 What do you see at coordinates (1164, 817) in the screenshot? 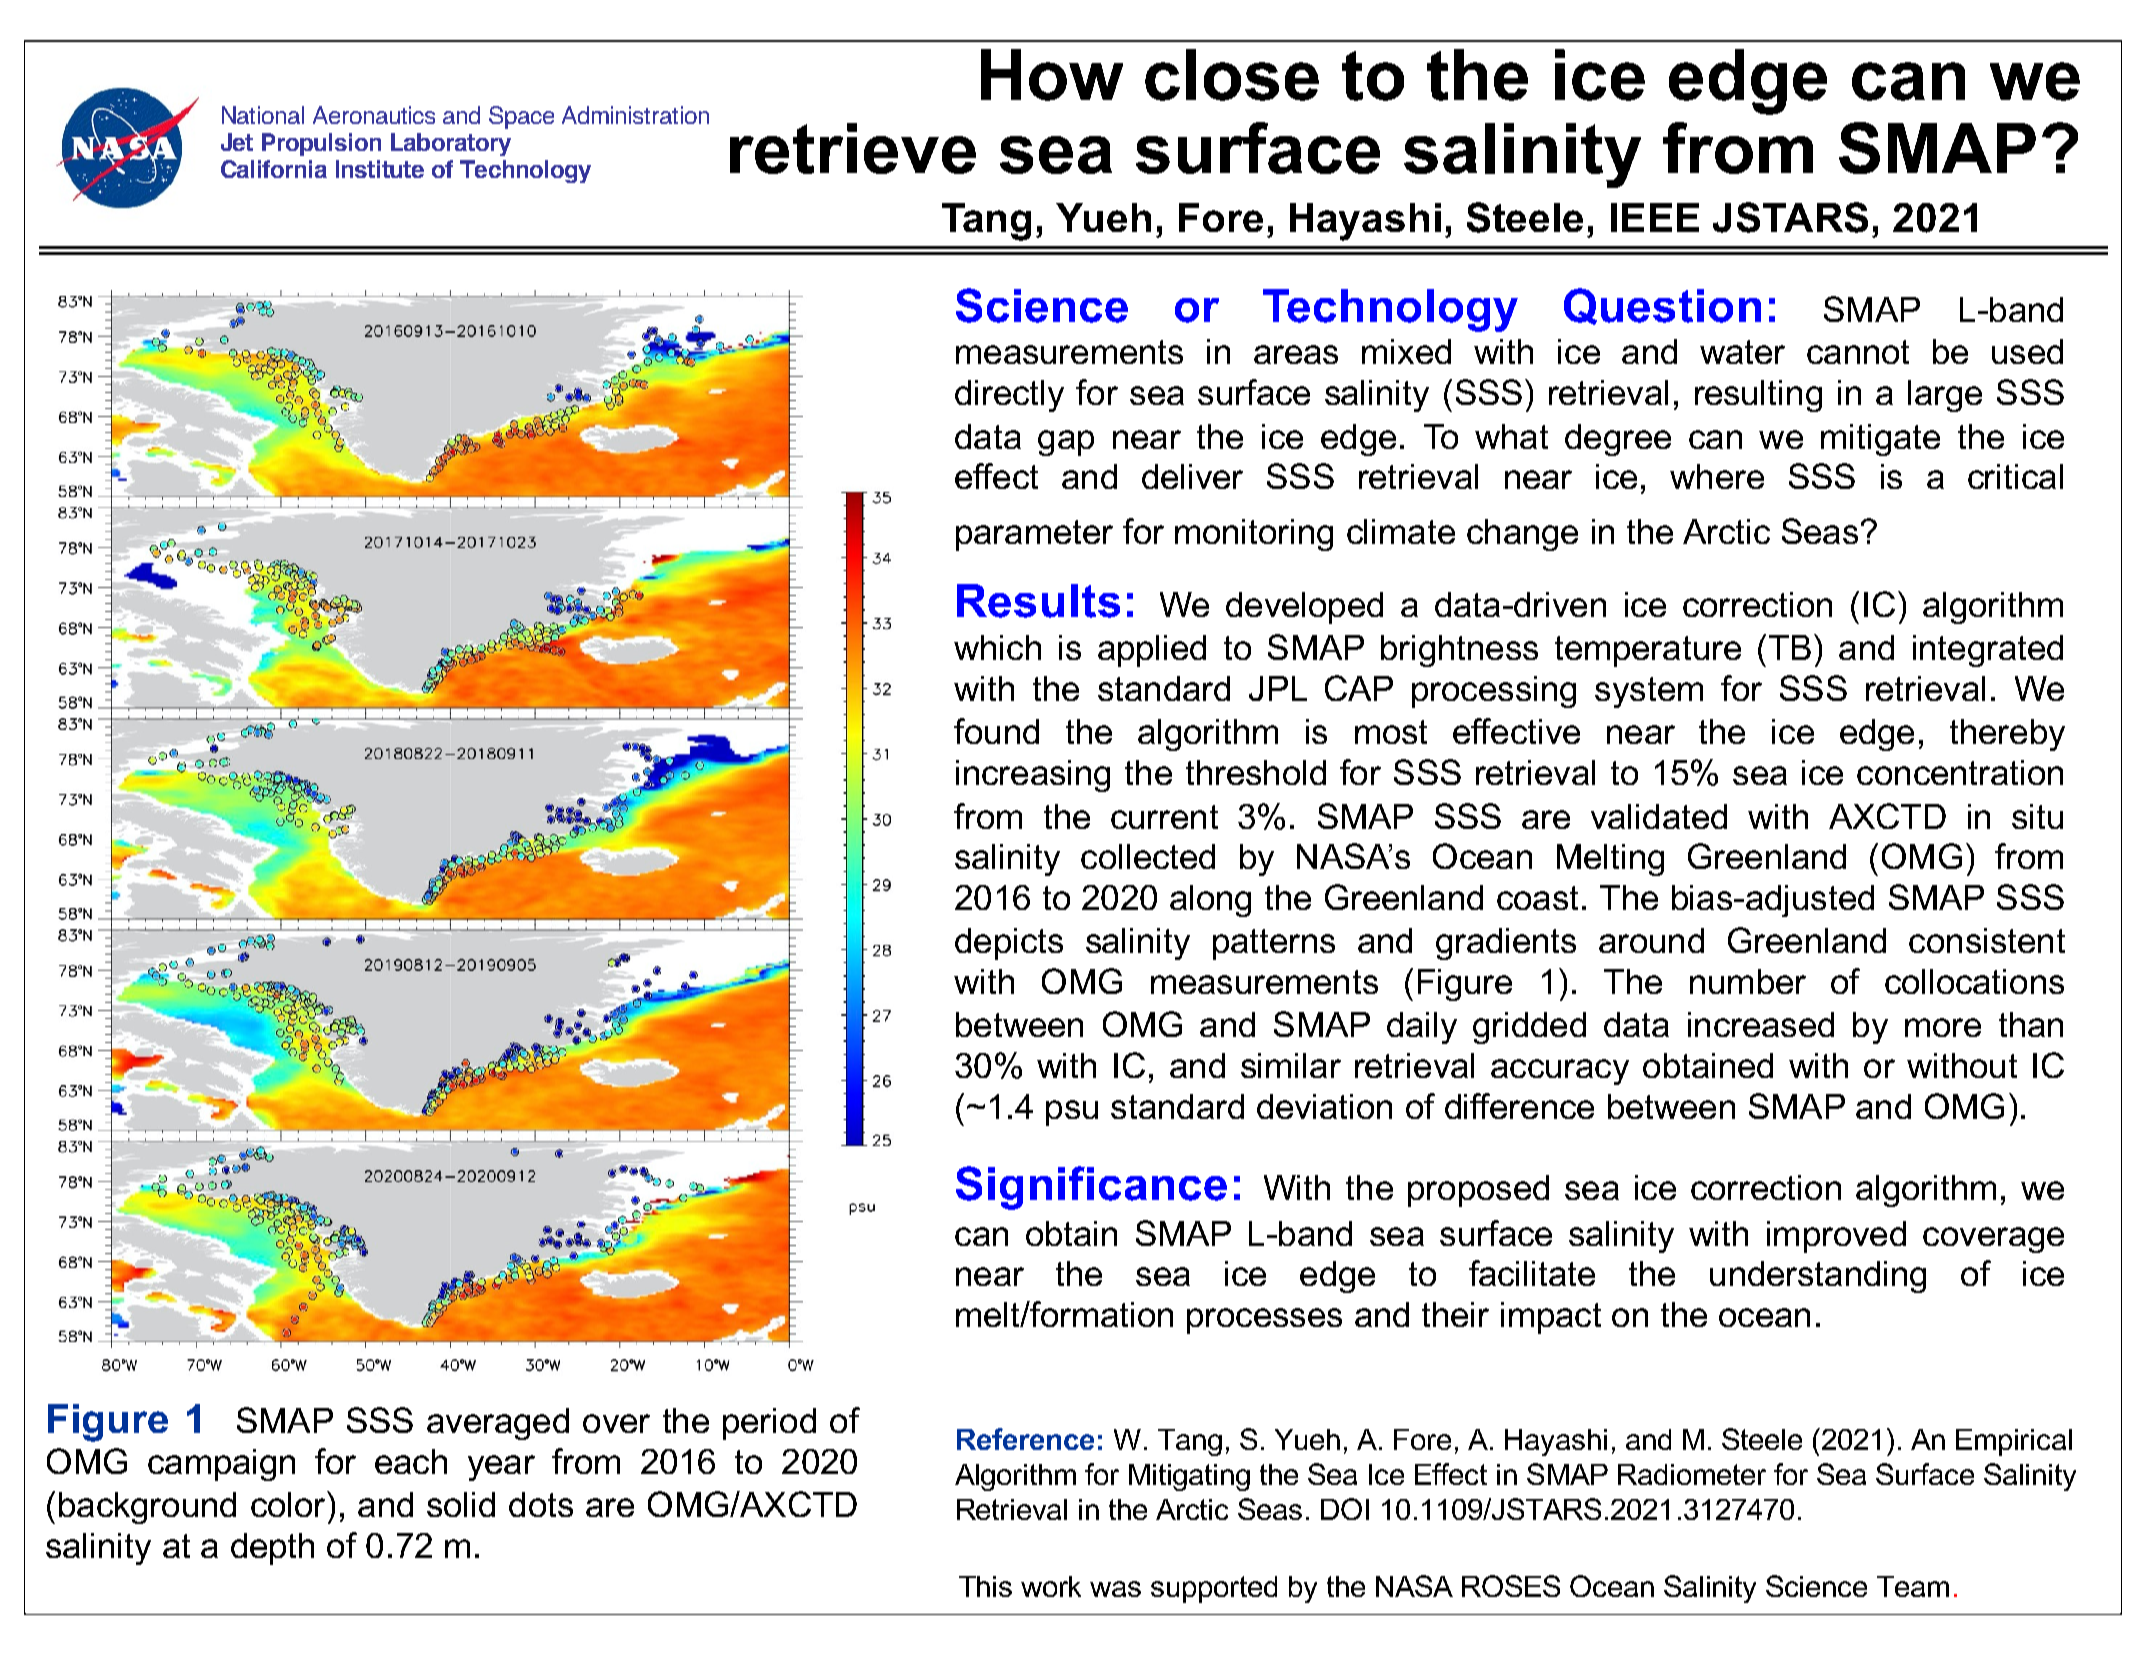
I see `current` at bounding box center [1164, 817].
